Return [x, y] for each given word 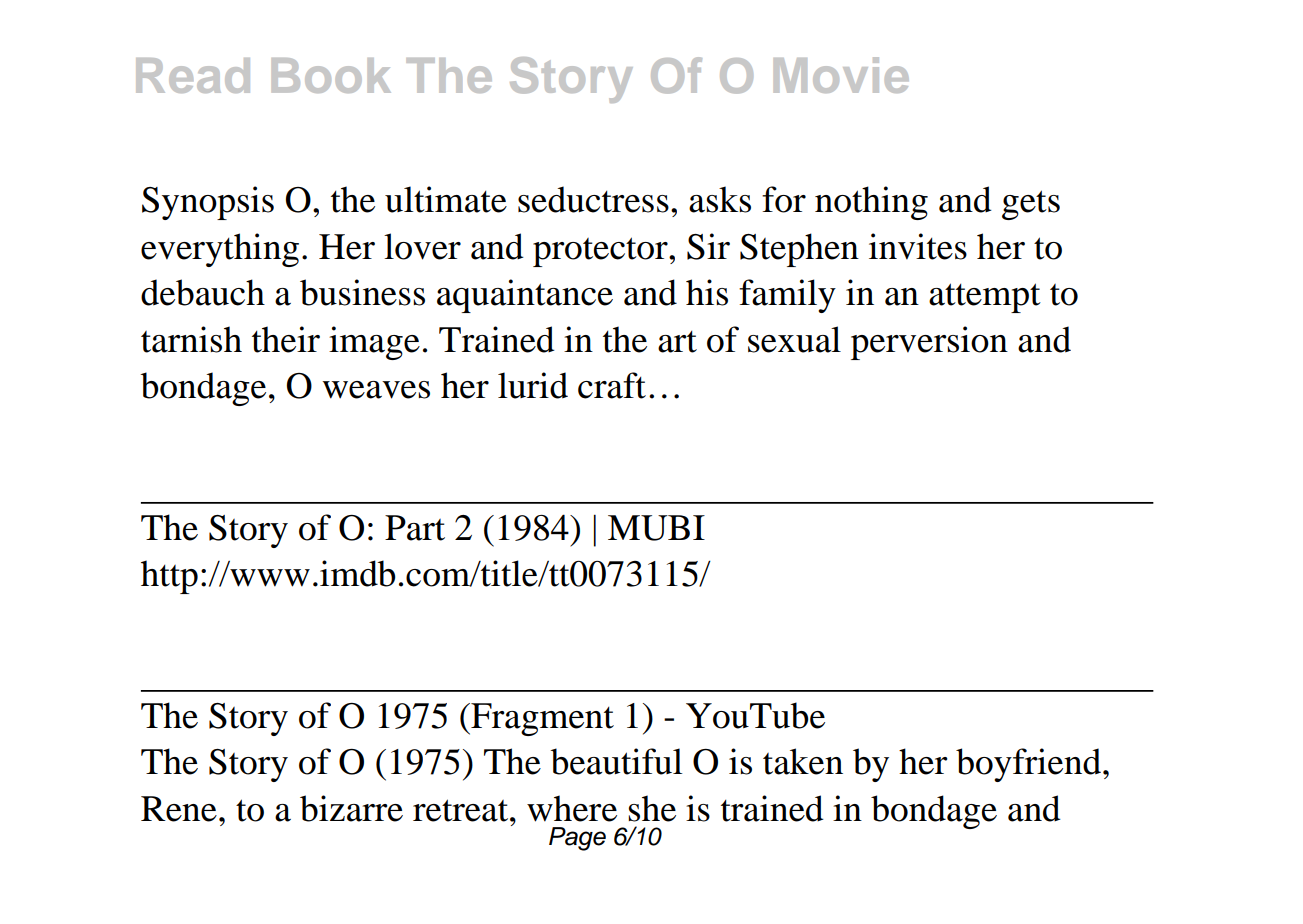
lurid [533, 385]
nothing [871, 203]
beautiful [616, 761]
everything [220, 250]
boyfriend [1030, 765]
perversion [929, 343]
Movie [841, 75]
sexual [794, 339]
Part [415, 528]
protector [601, 252]
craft [612, 385]
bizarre [351, 808]
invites [918, 246]
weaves [376, 390]
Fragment [541, 719]
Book [331, 75]
